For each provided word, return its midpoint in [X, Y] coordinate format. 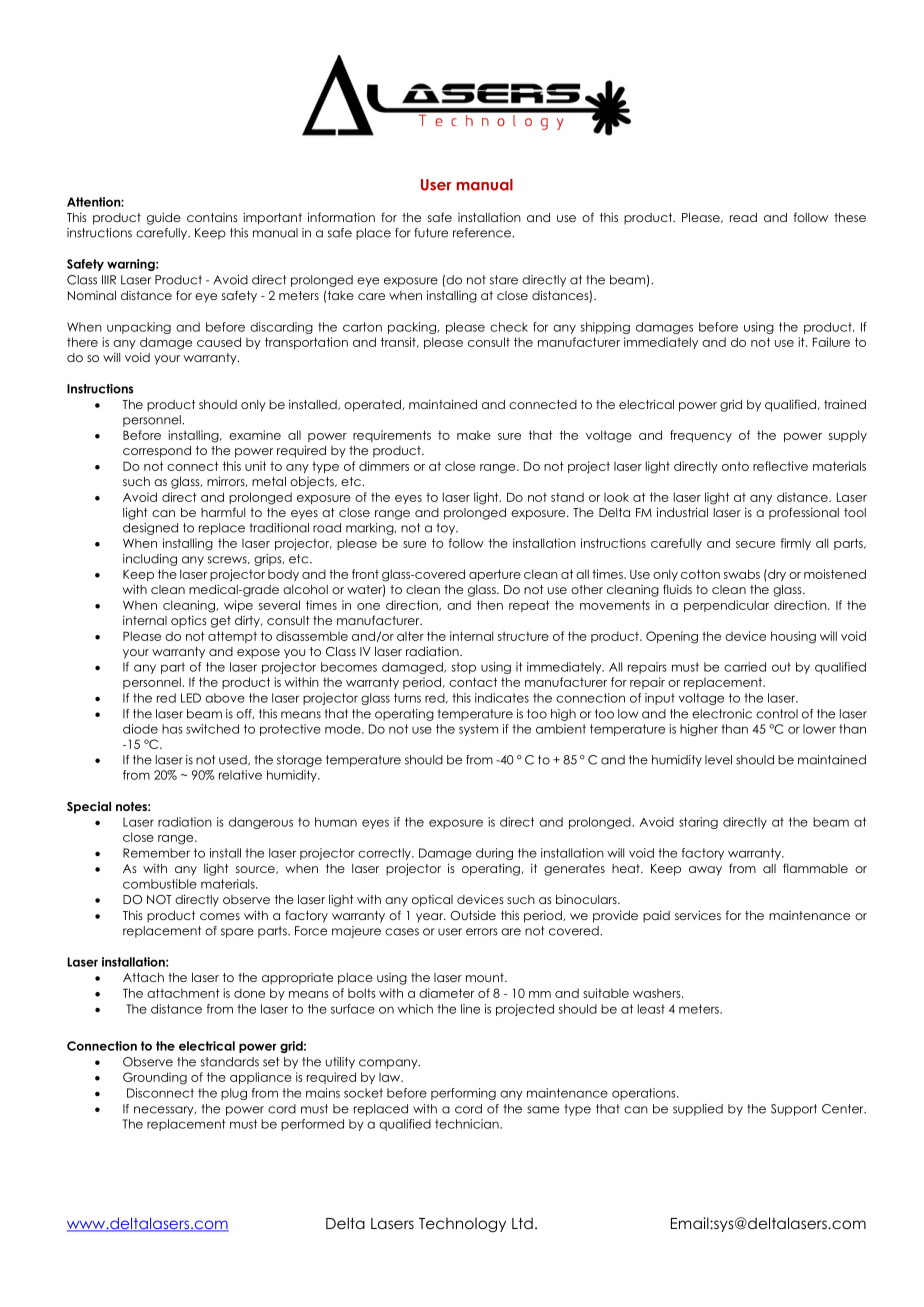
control [777, 714]
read [743, 217]
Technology [462, 1224]
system [478, 730]
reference [483, 233]
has [172, 729]
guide [164, 218]
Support [794, 1110]
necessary [165, 1111]
